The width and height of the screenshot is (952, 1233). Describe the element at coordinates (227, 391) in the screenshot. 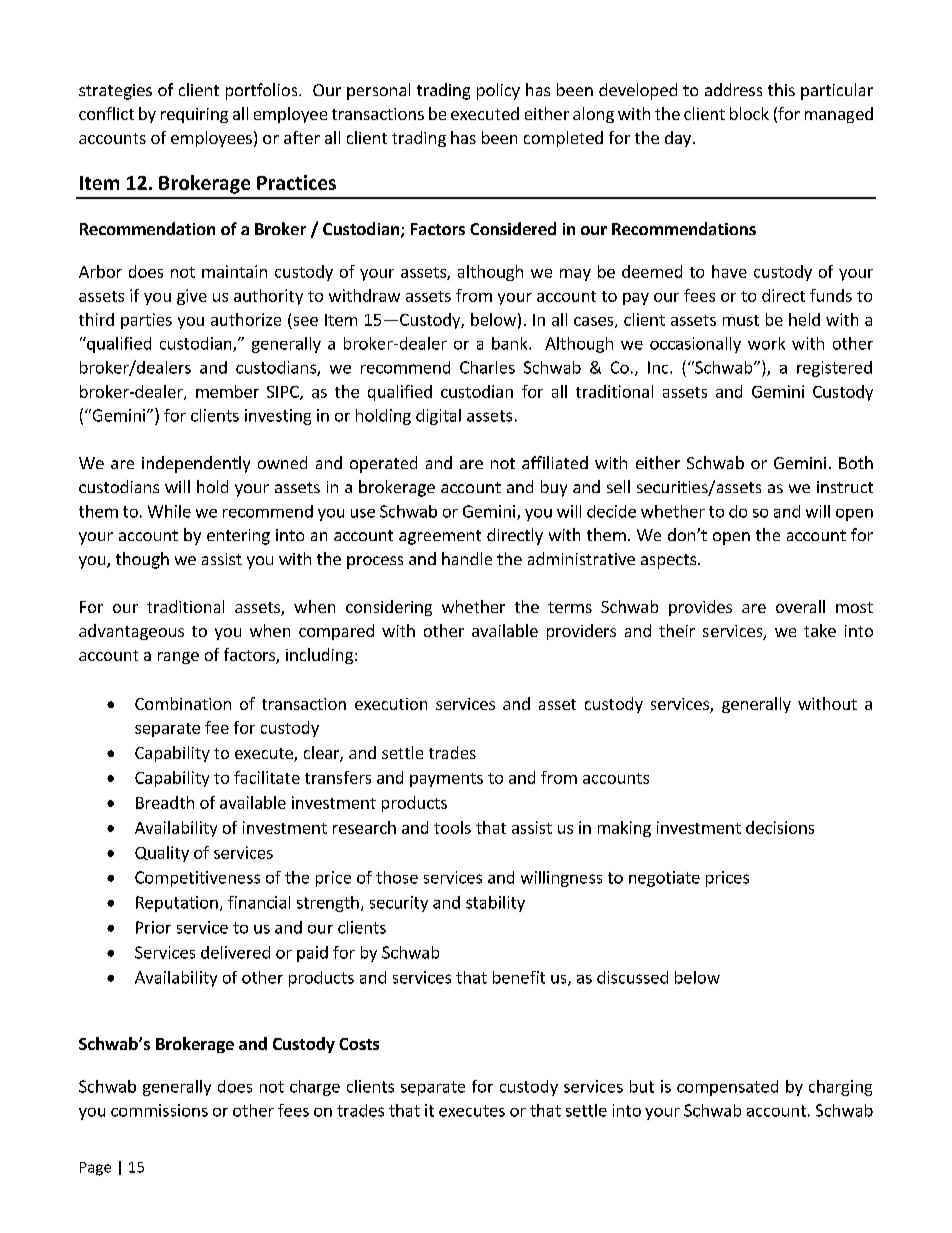

I see `member` at that location.
